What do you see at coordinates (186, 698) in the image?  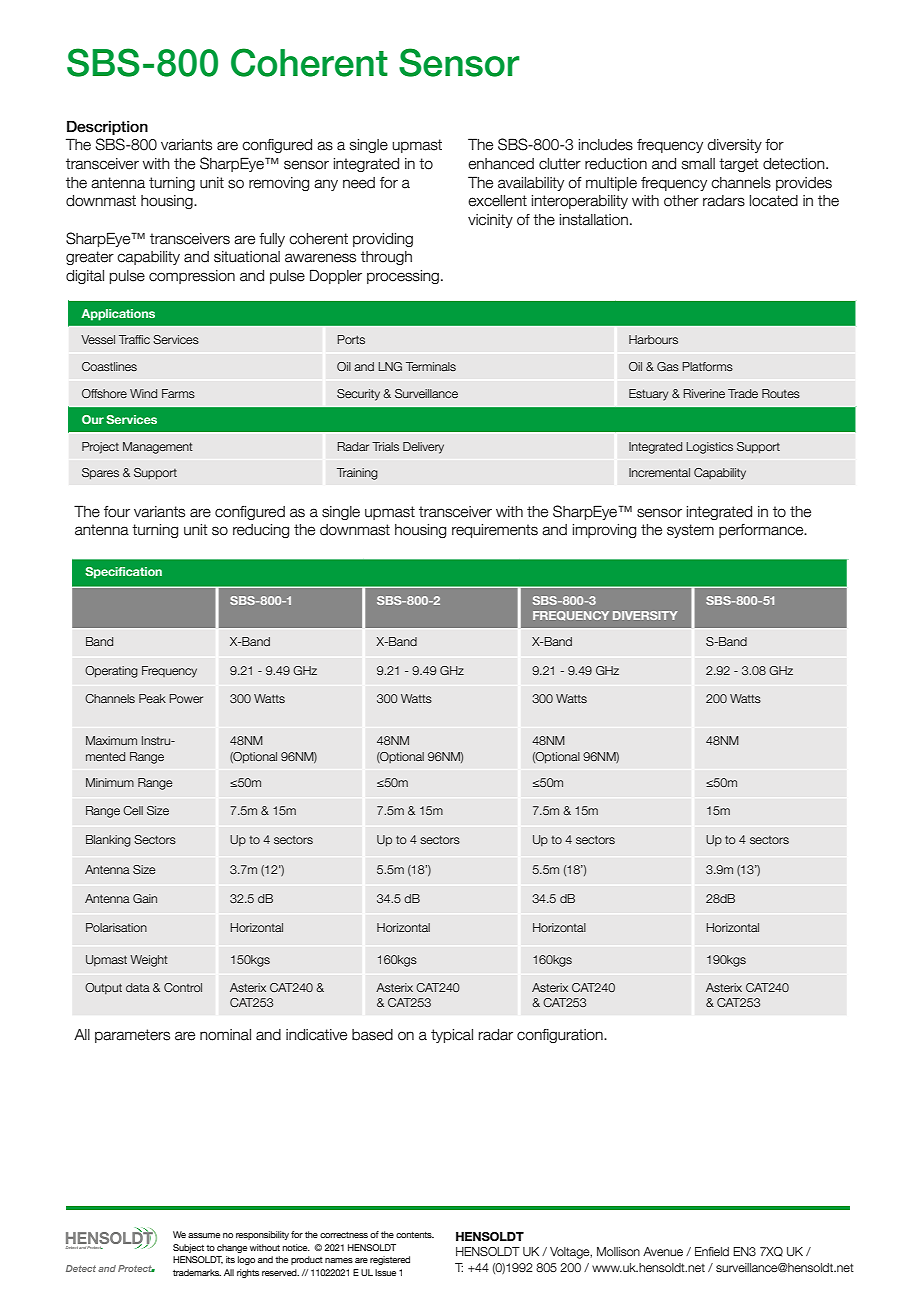 I see `Power` at bounding box center [186, 698].
